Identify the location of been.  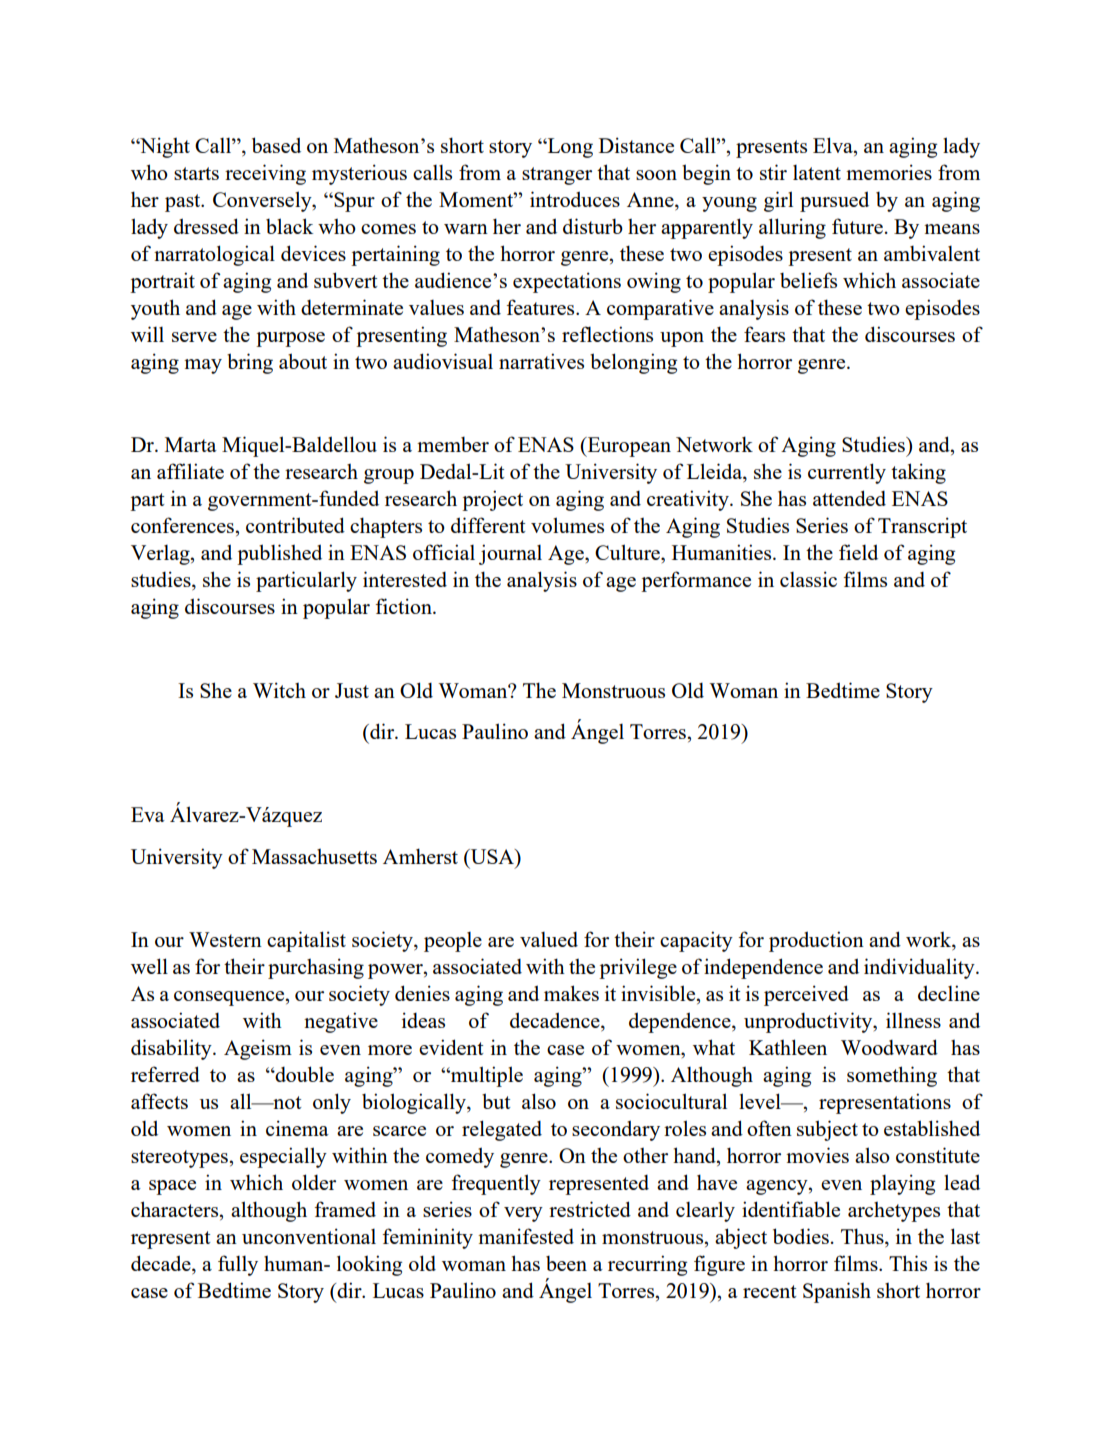
(566, 1263).
